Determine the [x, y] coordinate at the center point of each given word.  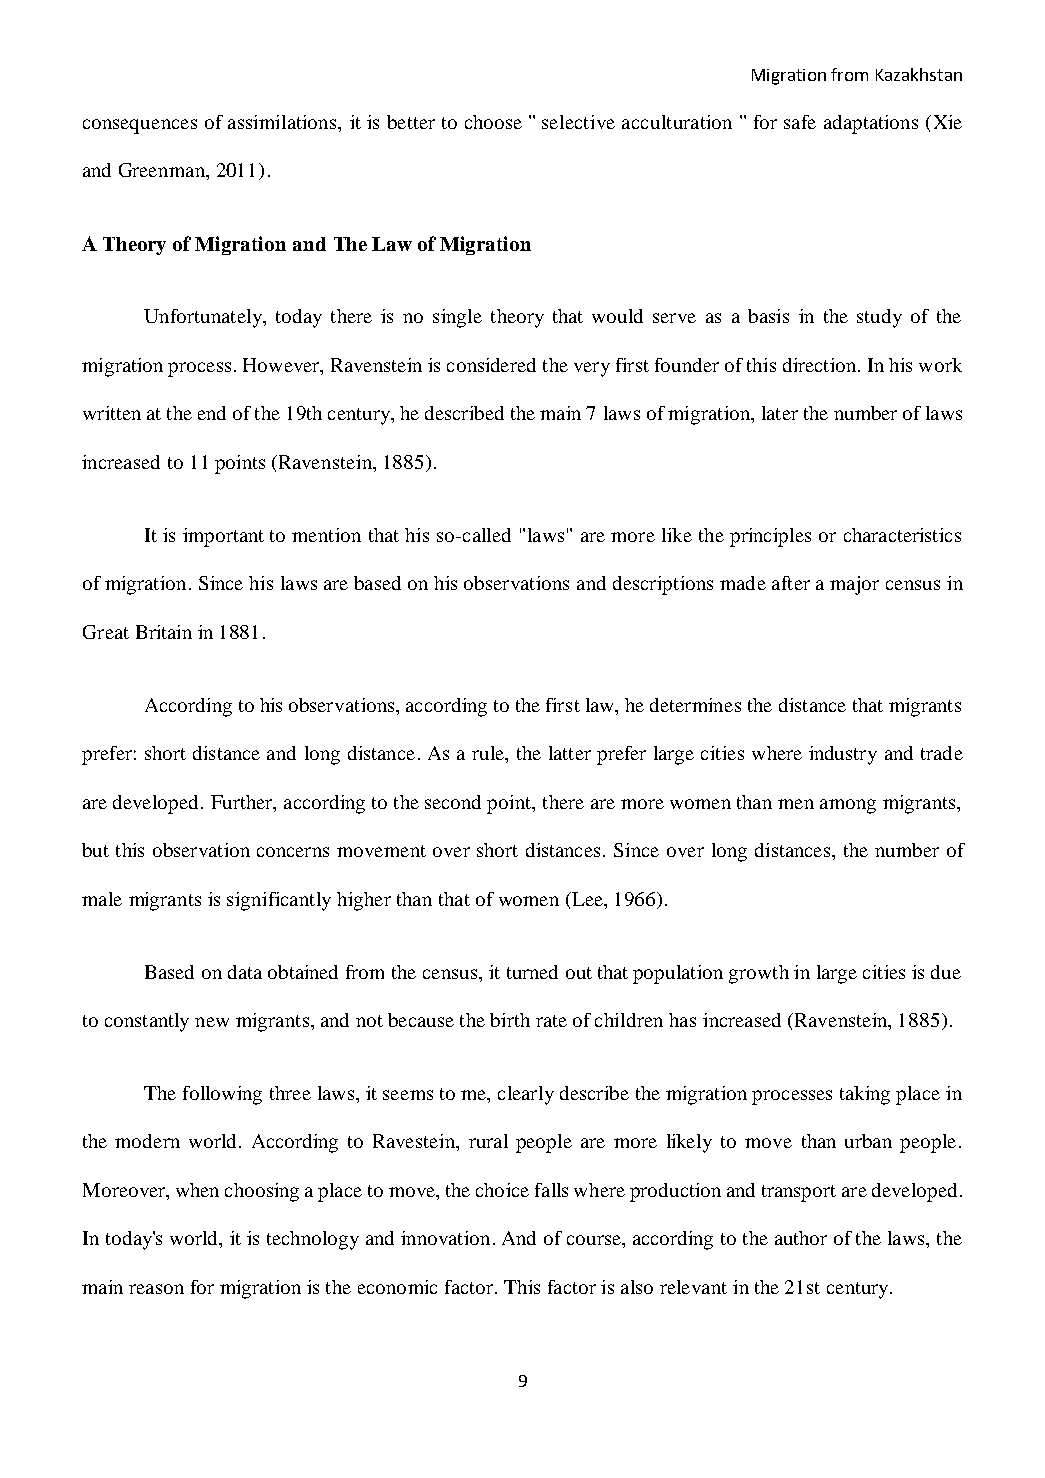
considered [491, 365]
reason [156, 1289]
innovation [445, 1238]
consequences [140, 126]
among [848, 806]
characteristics [902, 535]
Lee [587, 899]
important [223, 537]
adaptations [871, 124]
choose [493, 122]
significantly [279, 901]
